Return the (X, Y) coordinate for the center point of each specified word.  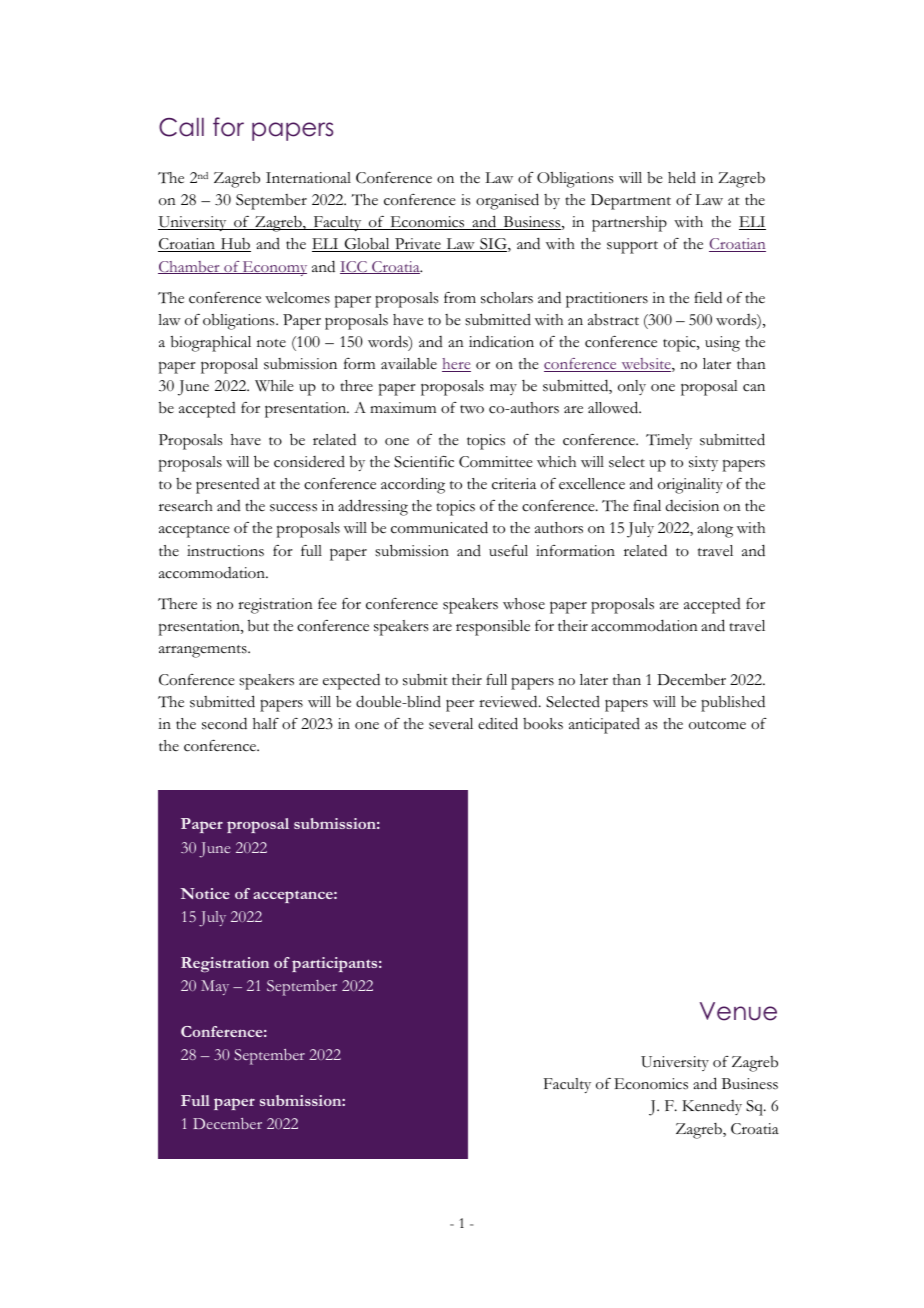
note (271, 343)
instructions (225, 551)
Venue (738, 1011)
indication (501, 342)
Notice (205, 893)
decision (692, 506)
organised (507, 201)
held (682, 178)
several (451, 724)
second (224, 723)
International (308, 177)
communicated (439, 527)
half (266, 723)
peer (460, 706)
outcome (717, 725)
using (722, 344)
